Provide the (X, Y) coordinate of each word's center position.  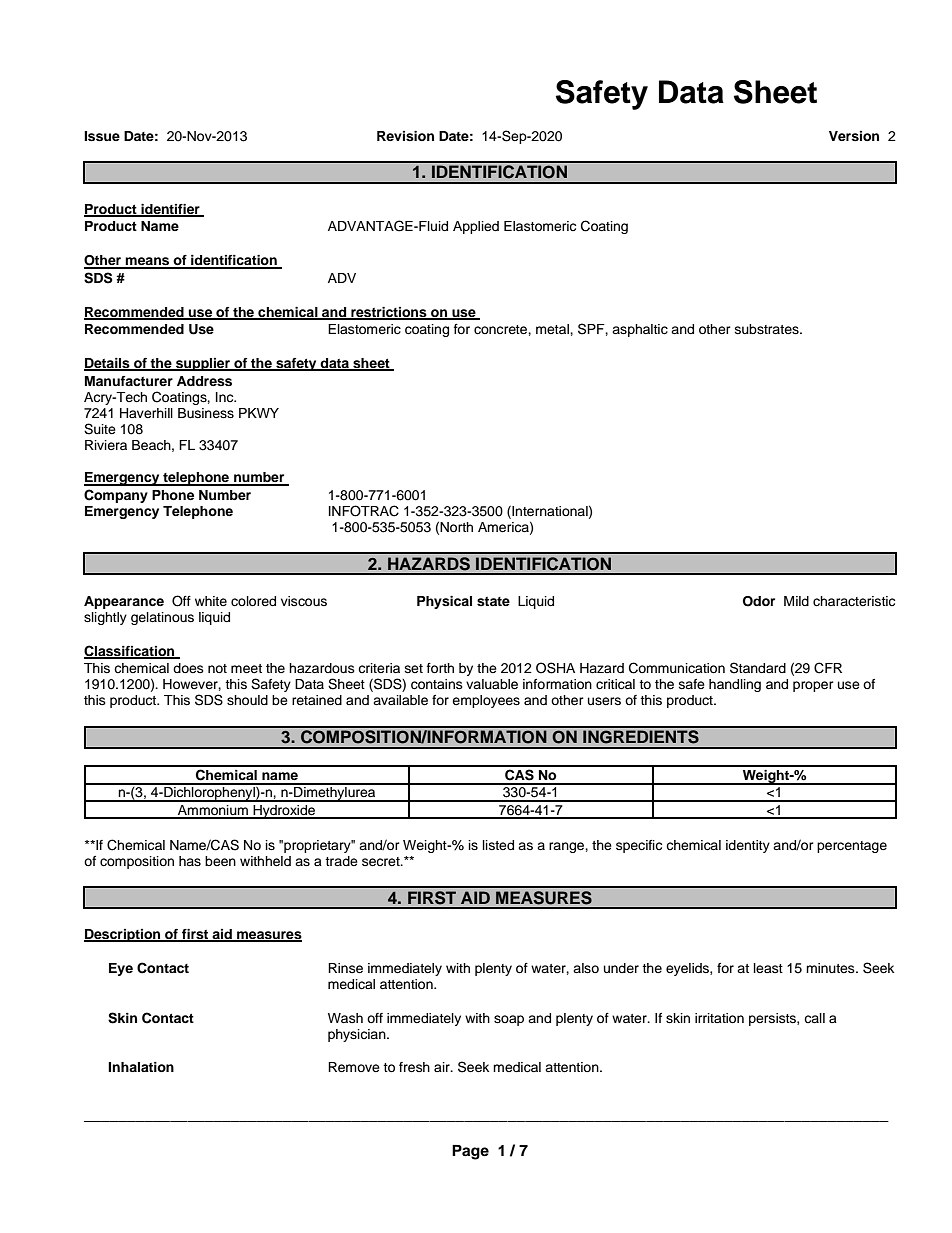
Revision (405, 136)
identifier (170, 210)
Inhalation (141, 1067)
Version (854, 136)
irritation (719, 1018)
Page (470, 1152)
